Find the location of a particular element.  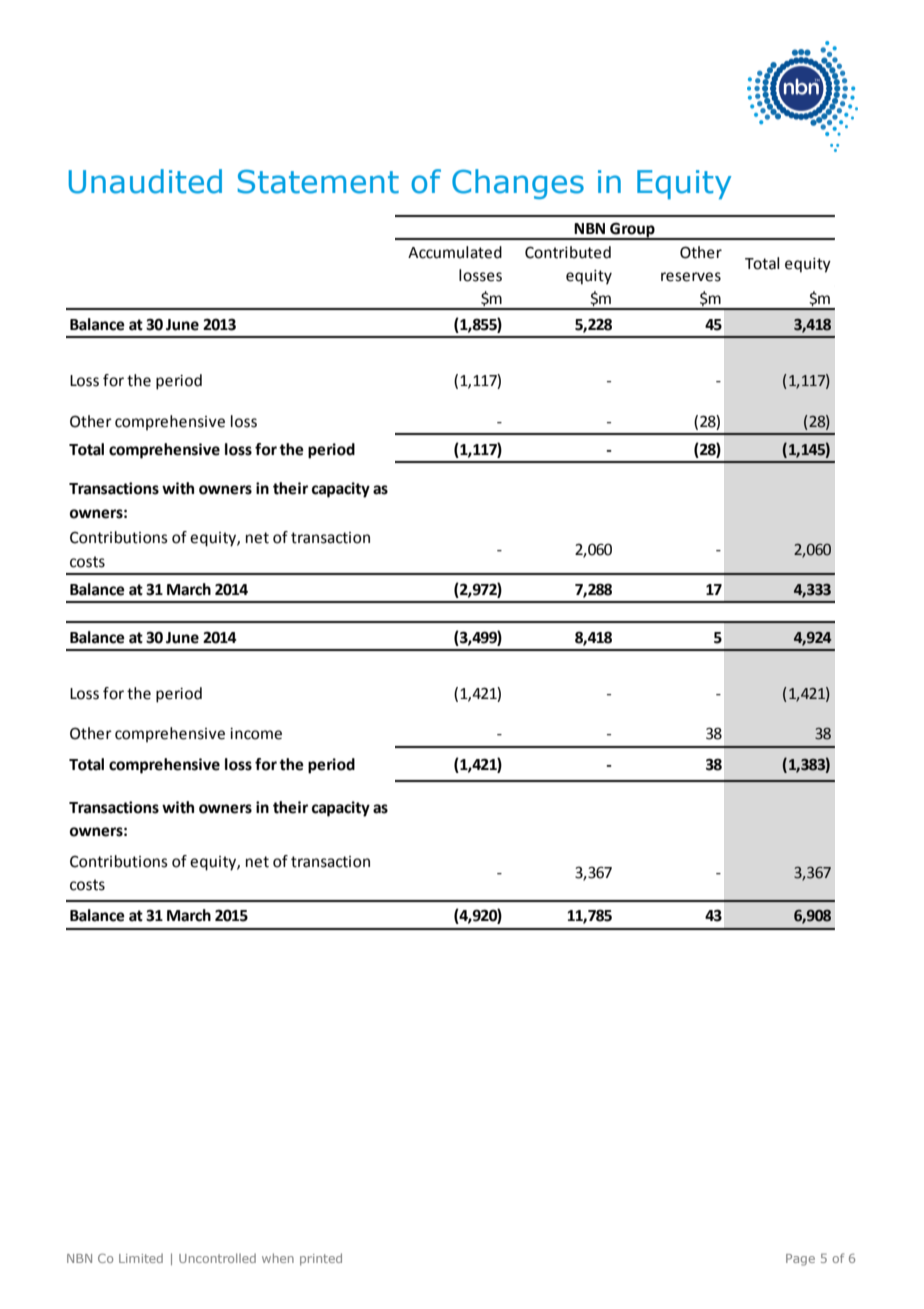

printed is located at coordinates (321, 1259).
